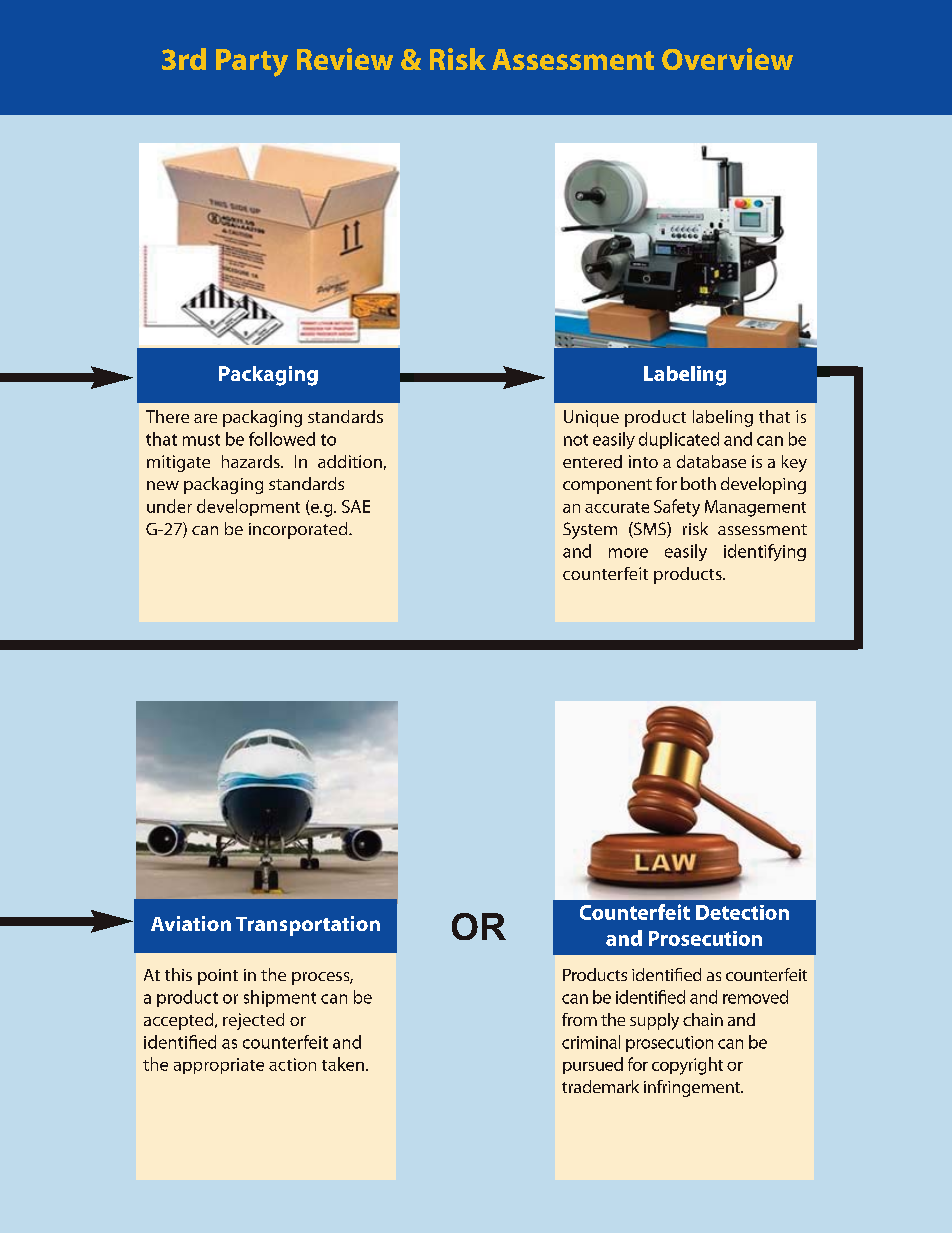  Describe the element at coordinates (628, 553) in the screenshot. I see `more` at that location.
